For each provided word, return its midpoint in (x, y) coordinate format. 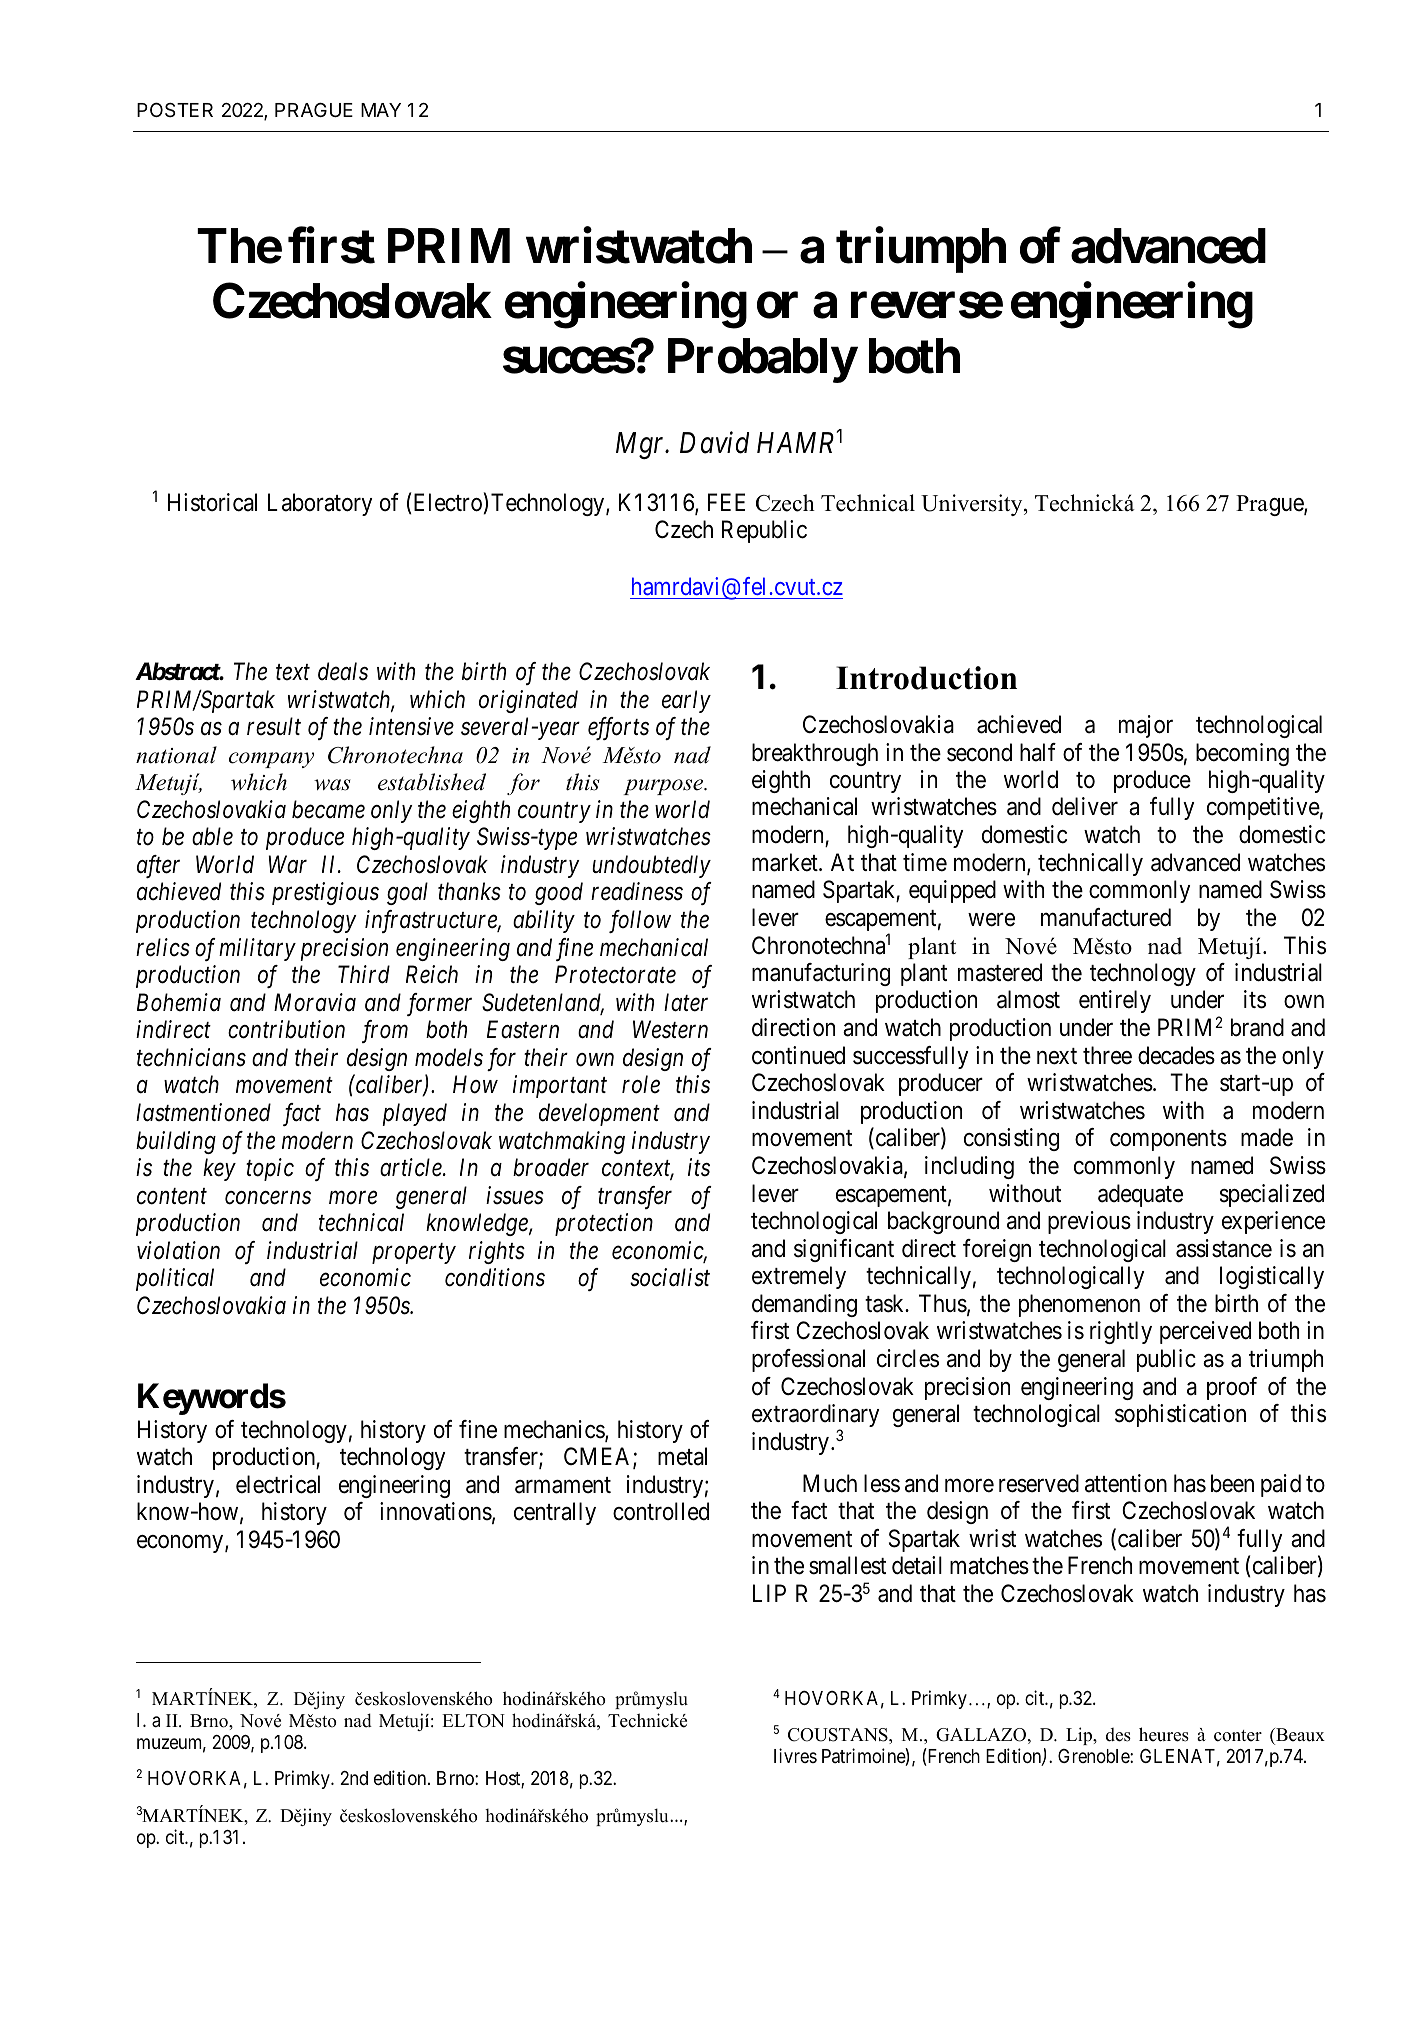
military (257, 949)
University (973, 505)
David (714, 443)
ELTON (473, 1721)
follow (640, 921)
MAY (381, 110)
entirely (1115, 1001)
